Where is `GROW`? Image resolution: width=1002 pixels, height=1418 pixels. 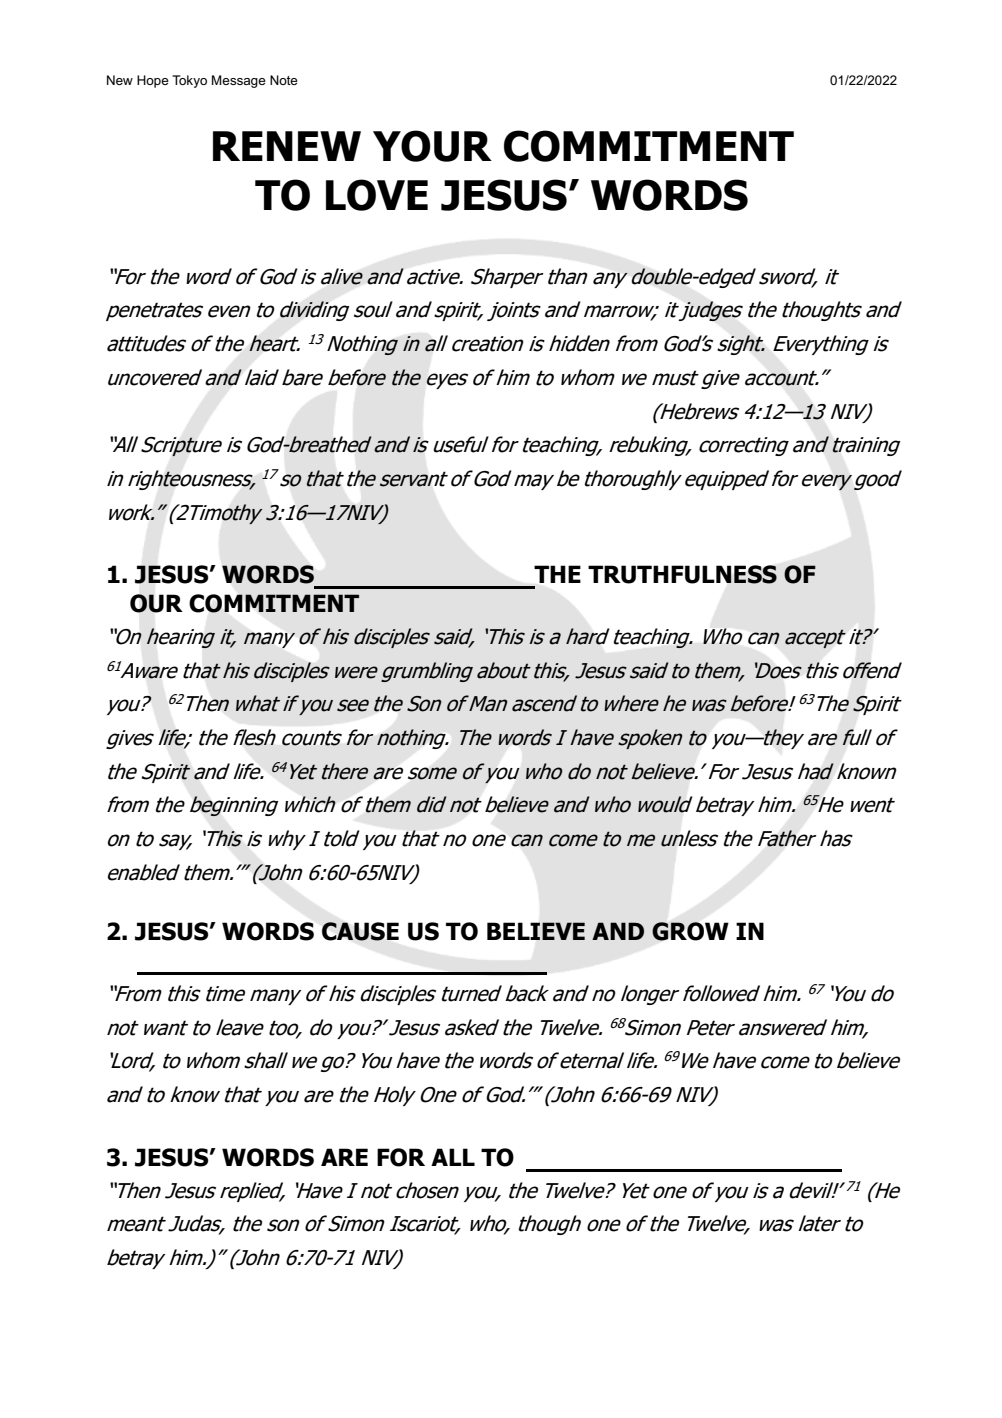
GROW is located at coordinates (690, 931).
